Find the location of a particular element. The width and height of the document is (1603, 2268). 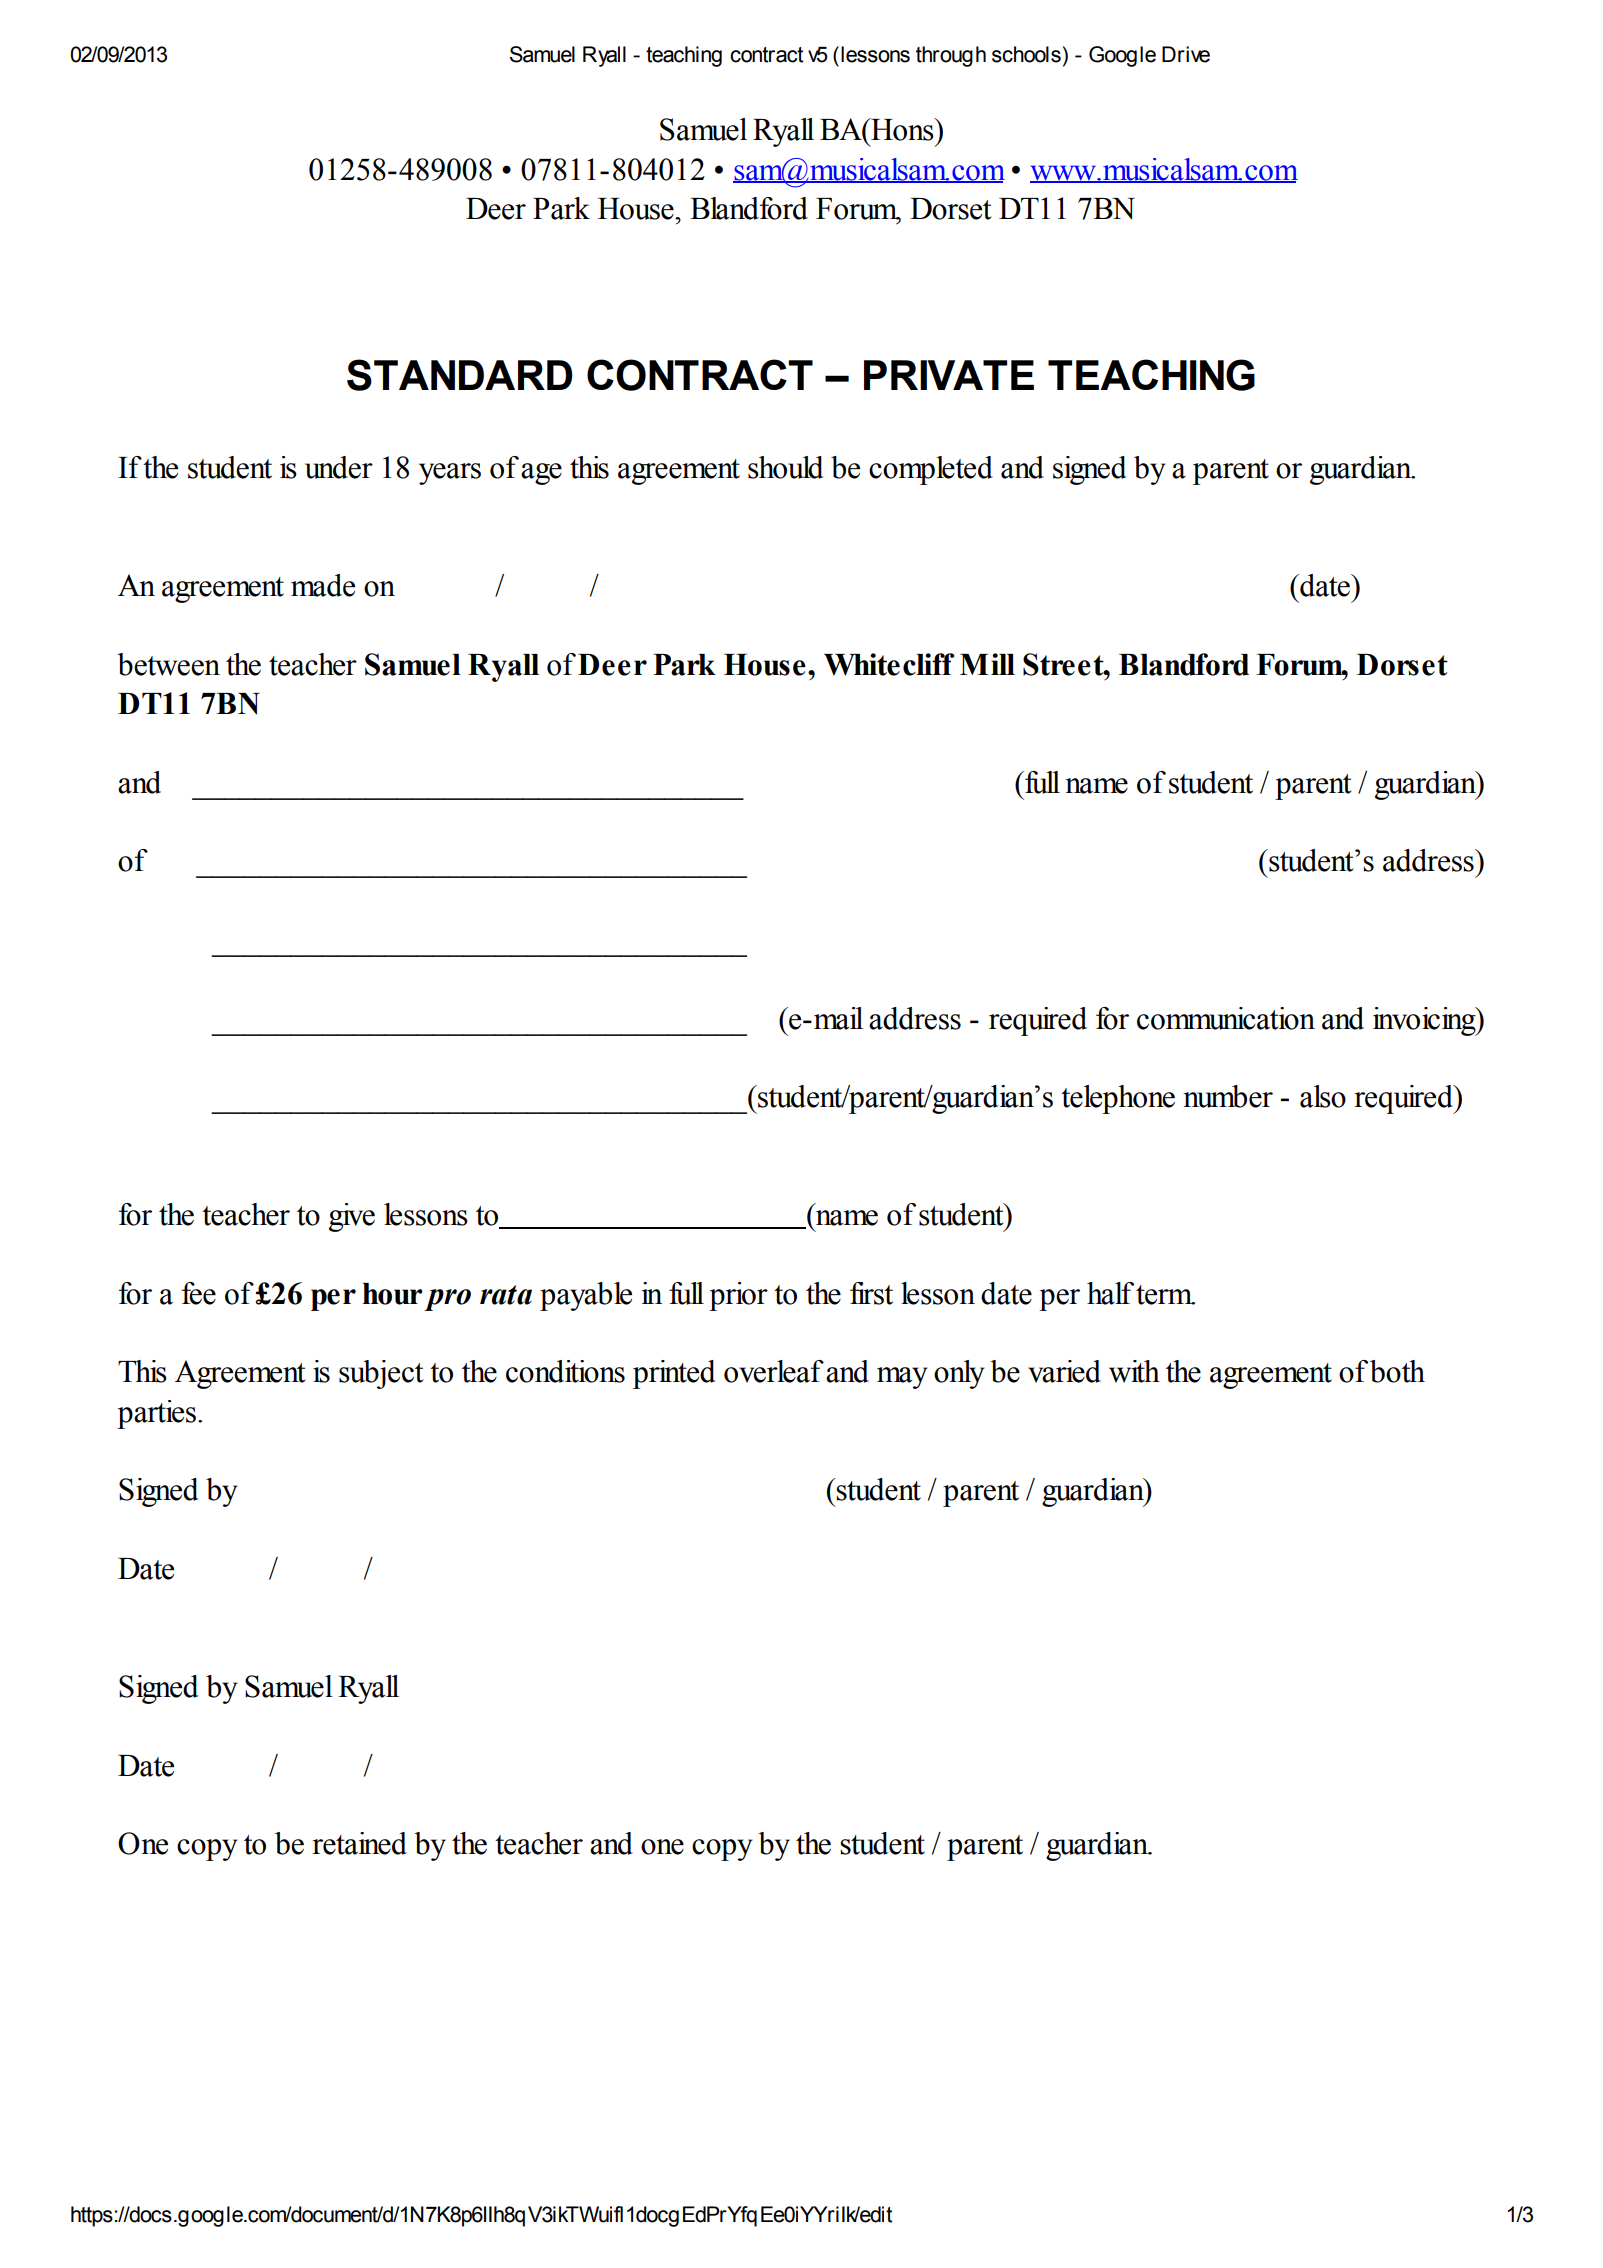

made is located at coordinates (323, 585).
